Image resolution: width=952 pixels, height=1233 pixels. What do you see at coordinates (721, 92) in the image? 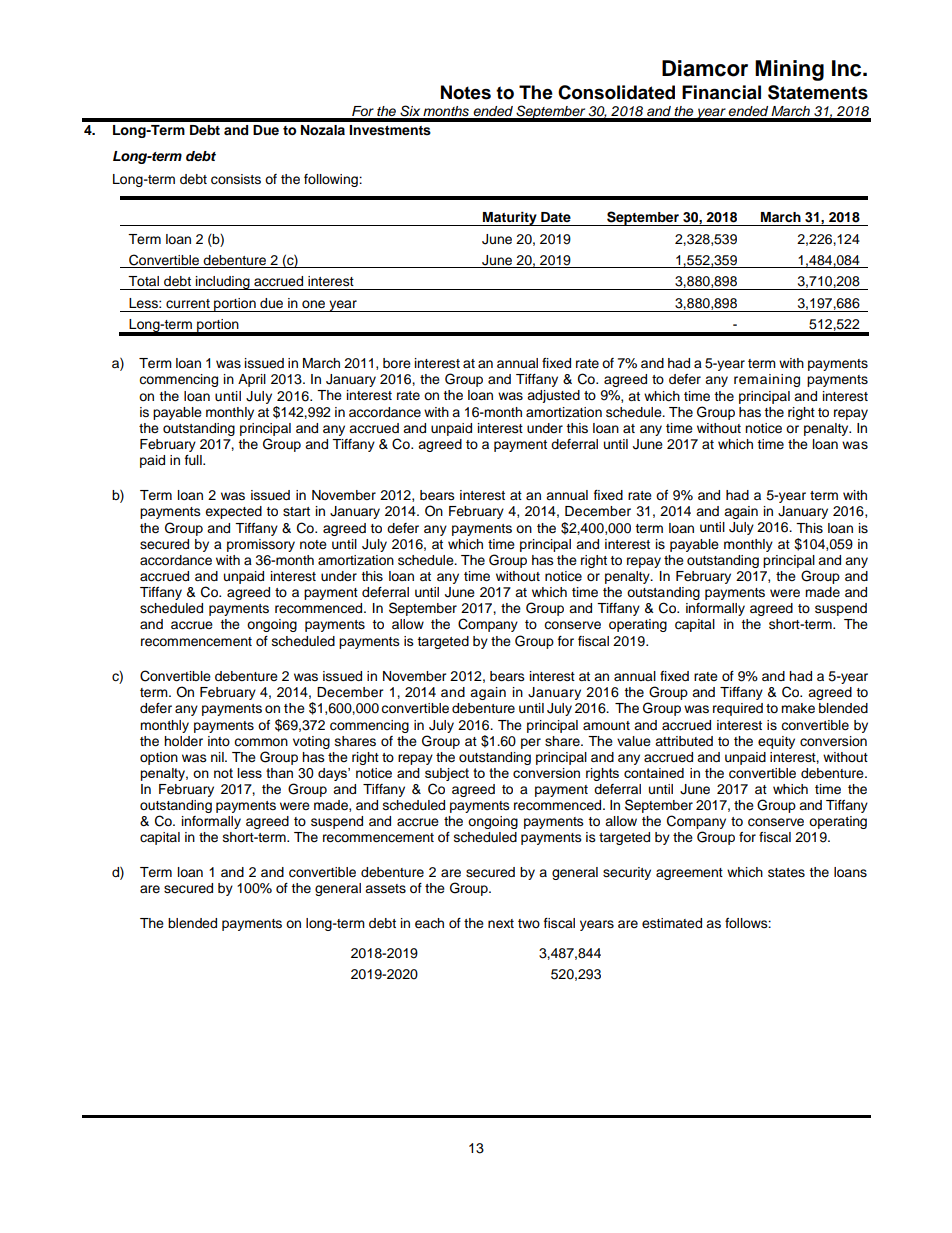
I see `Financial` at bounding box center [721, 92].
